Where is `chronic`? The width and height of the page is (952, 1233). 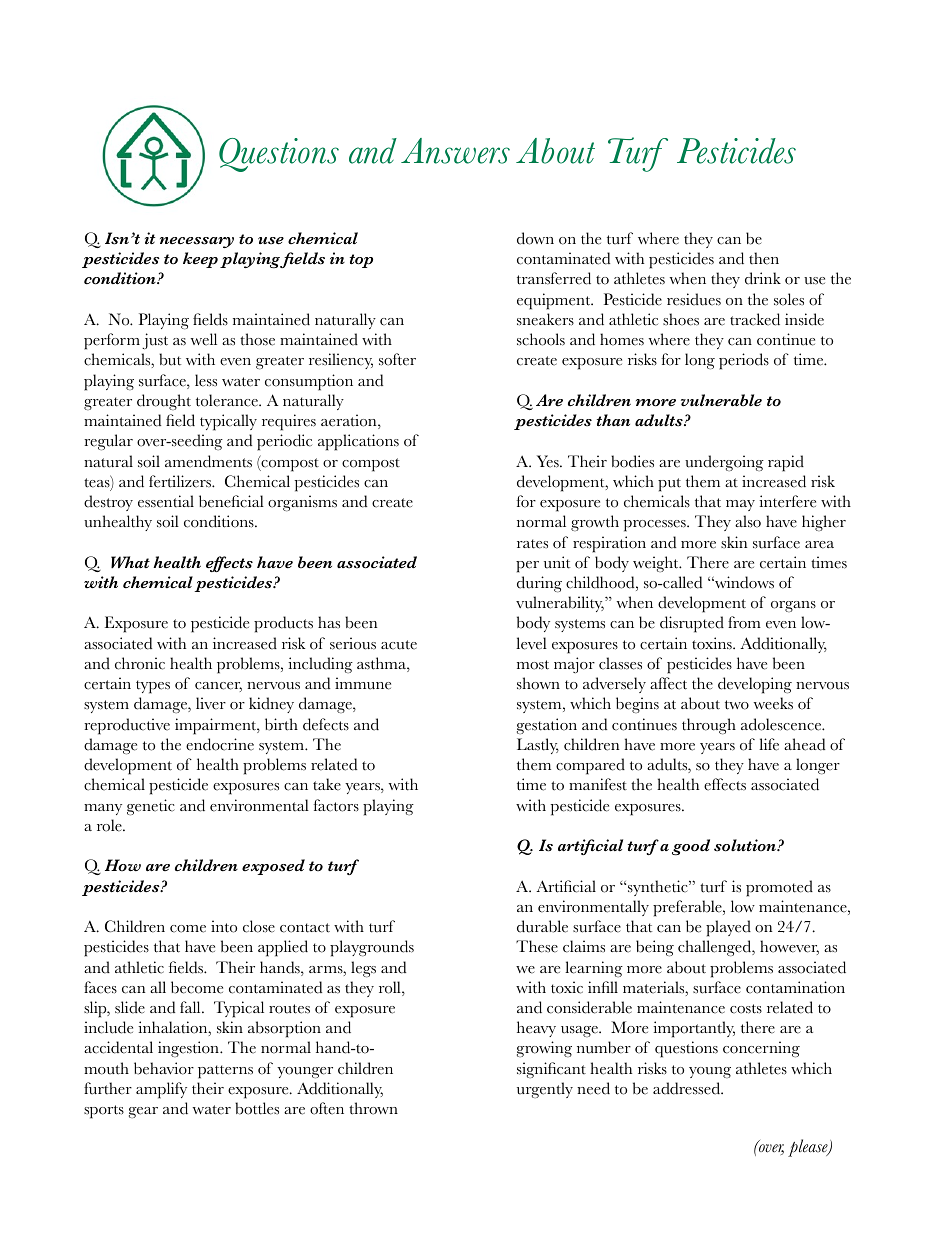
chronic is located at coordinates (140, 663).
